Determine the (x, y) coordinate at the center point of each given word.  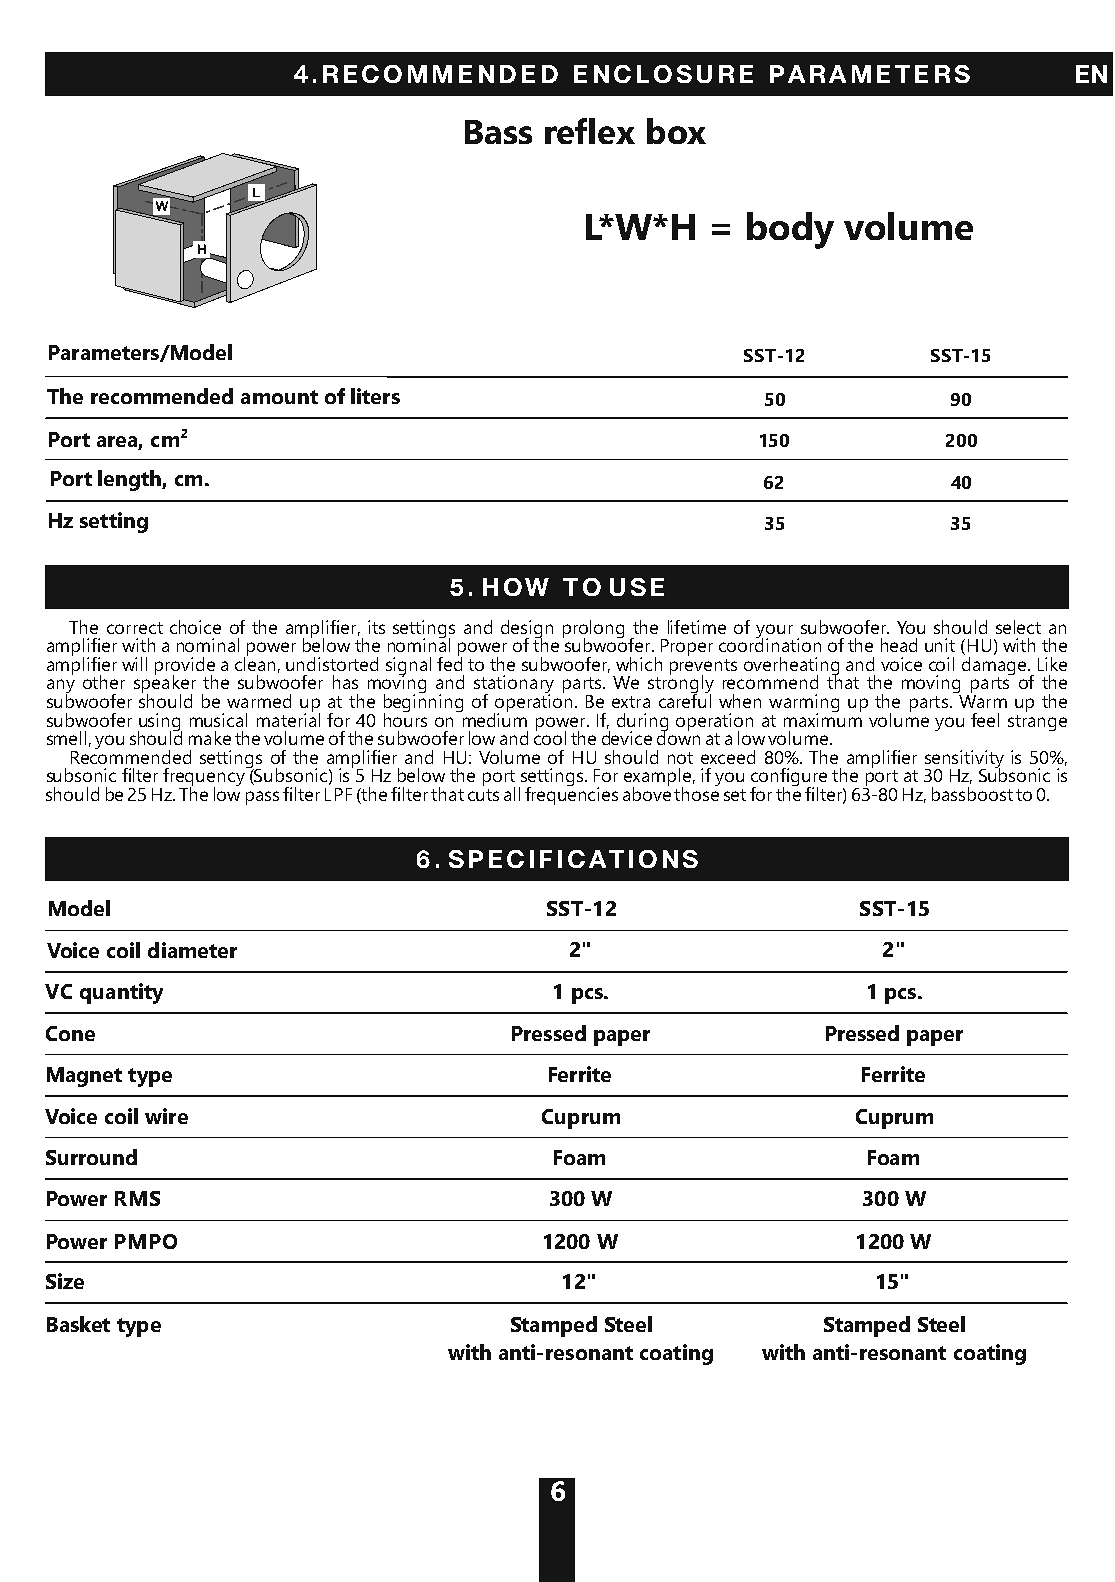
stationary (514, 685)
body (790, 230)
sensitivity (964, 760)
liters (375, 396)
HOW (516, 587)
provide (185, 667)
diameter (192, 950)
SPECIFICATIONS (573, 859)
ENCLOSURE (663, 74)
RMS (137, 1198)
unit (940, 645)
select (1018, 627)
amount (279, 397)
